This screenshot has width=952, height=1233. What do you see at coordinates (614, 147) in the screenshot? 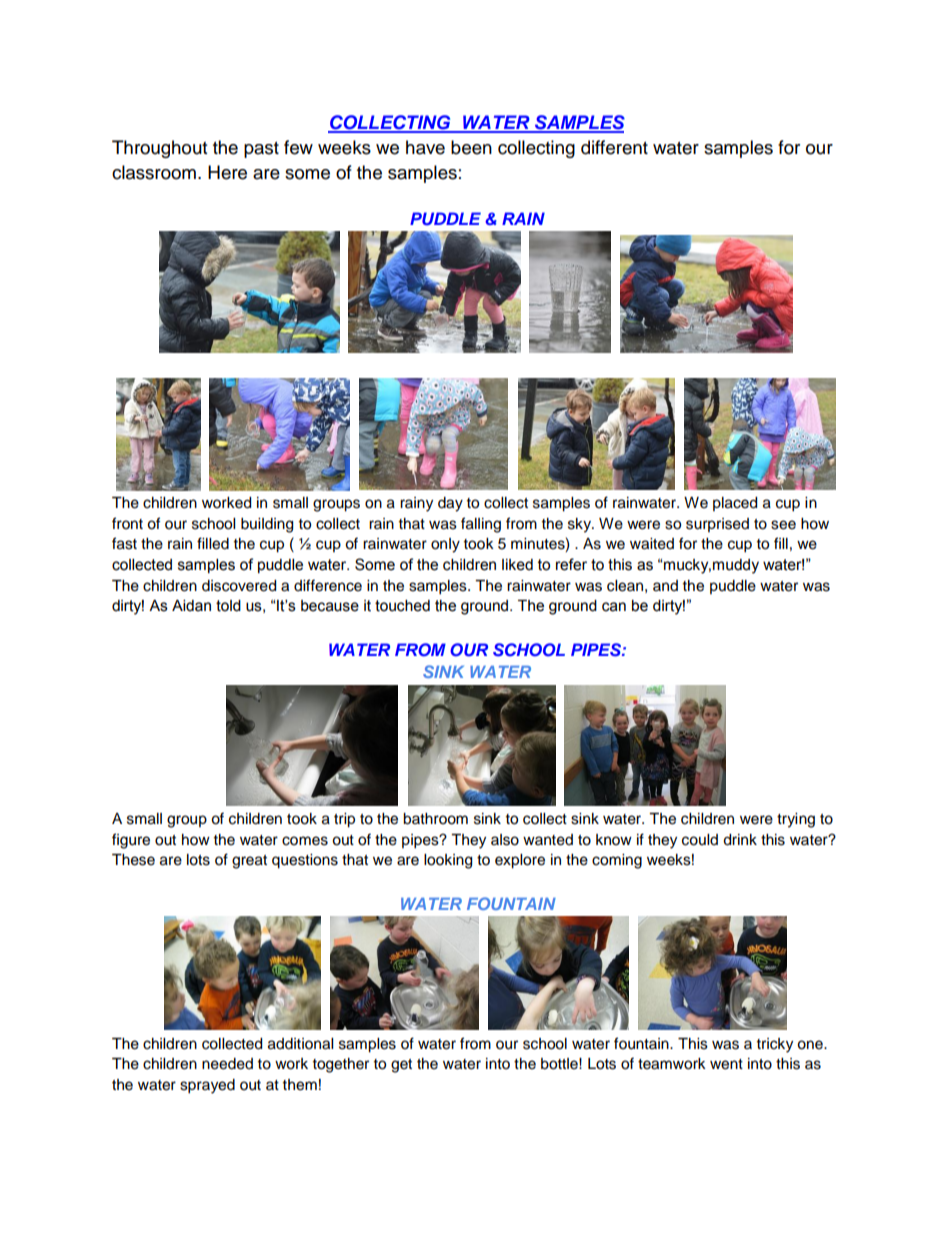
I see `different` at bounding box center [614, 147].
